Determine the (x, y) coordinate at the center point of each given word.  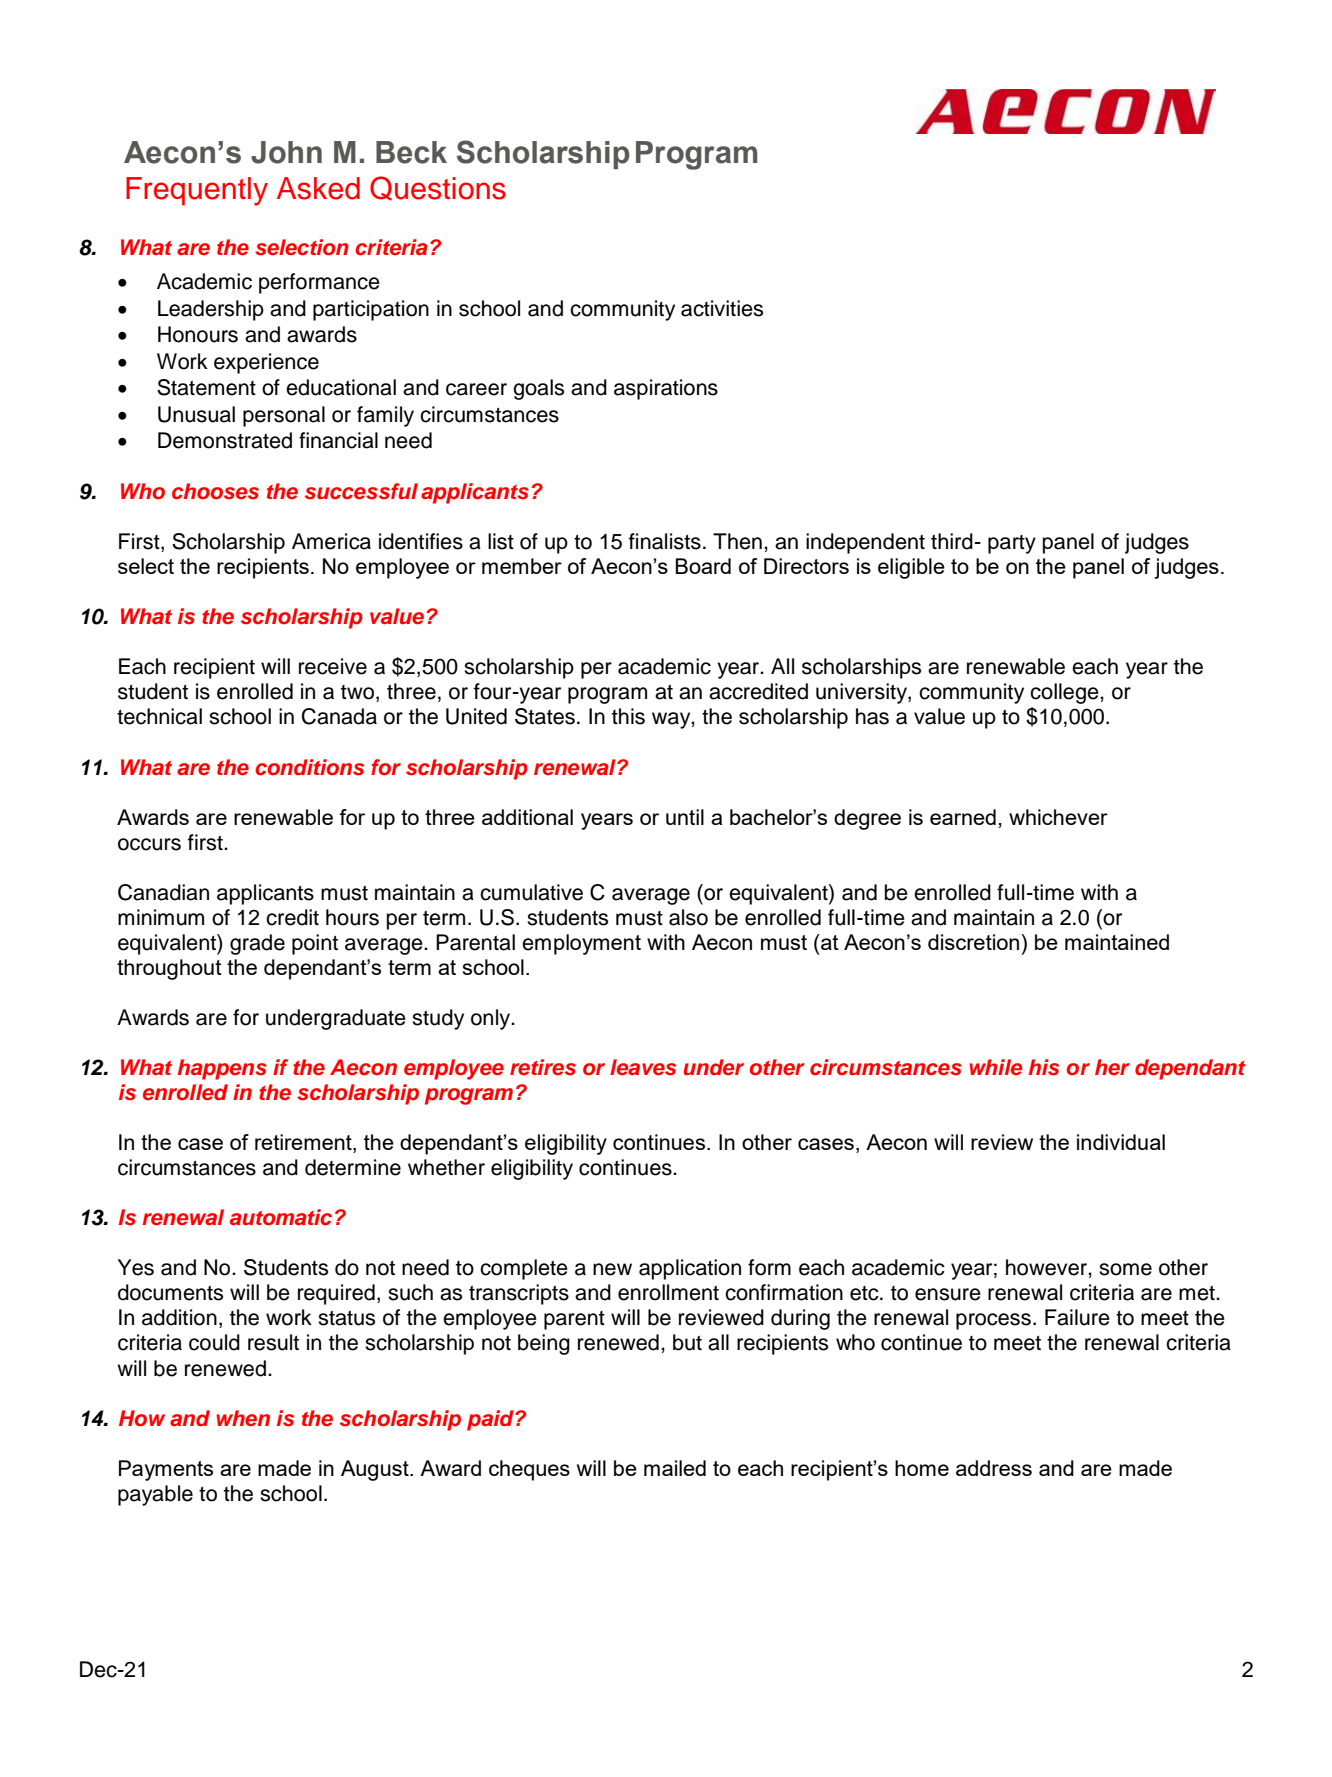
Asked (318, 188)
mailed (675, 1468)
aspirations (666, 389)
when (243, 1418)
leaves (643, 1067)
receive (333, 666)
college (1065, 693)
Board (703, 566)
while (995, 1067)
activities (722, 308)
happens (222, 1069)
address (994, 1468)
